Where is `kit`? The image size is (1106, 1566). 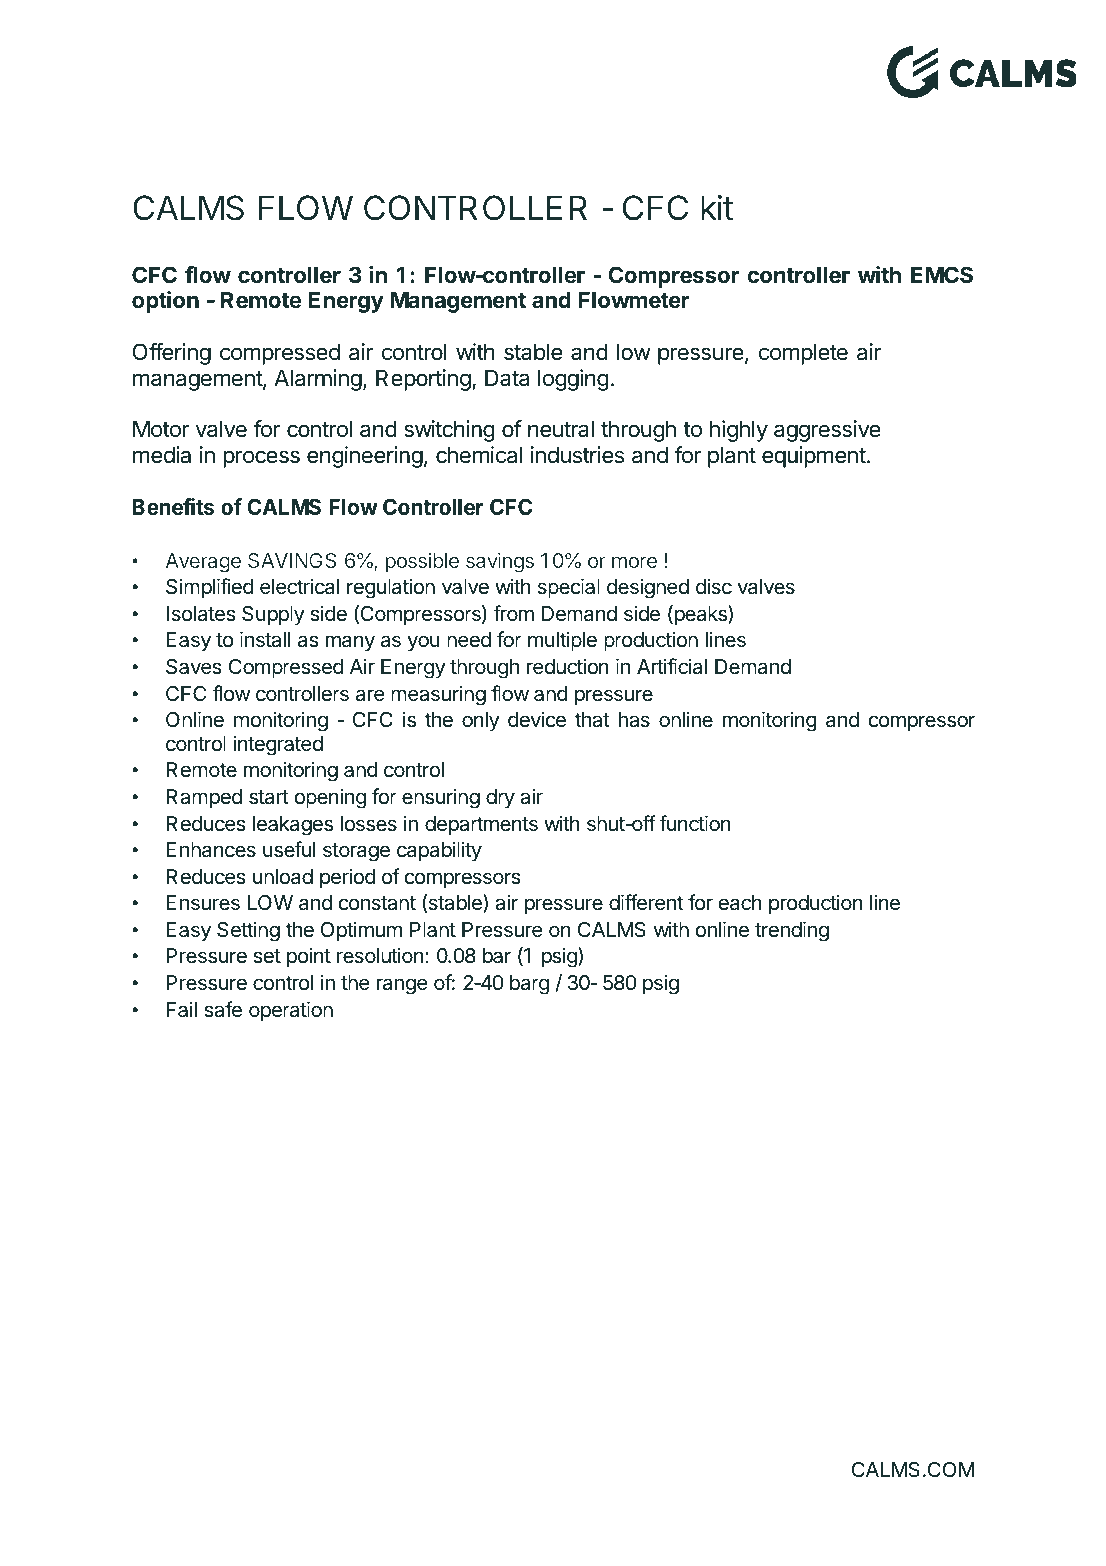
kit is located at coordinates (717, 207).
